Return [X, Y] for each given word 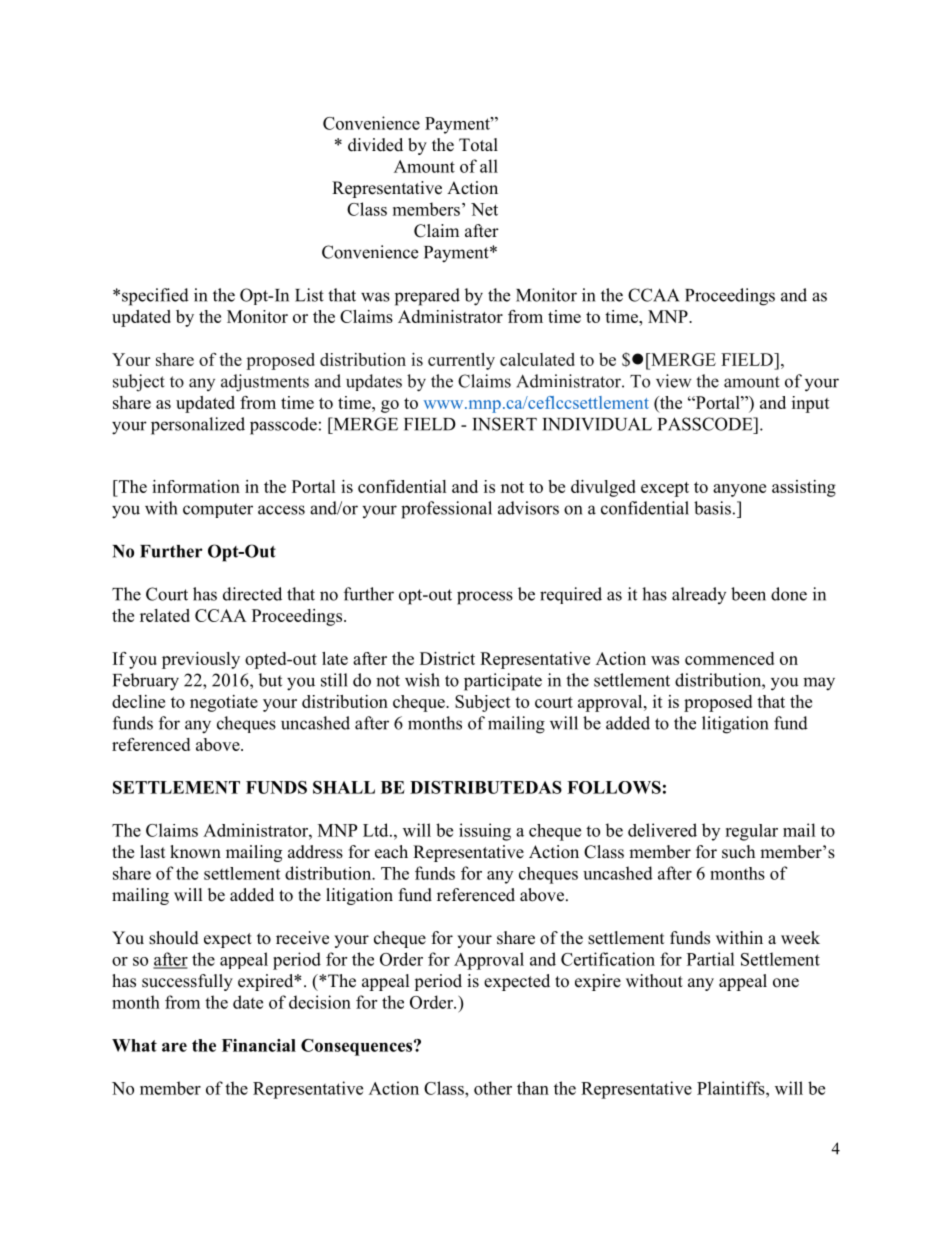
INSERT [504, 424]
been [748, 594]
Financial [259, 1045]
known [195, 852]
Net [484, 209]
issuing [485, 832]
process [485, 598]
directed [252, 594]
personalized [198, 426]
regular [751, 832]
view [674, 381]
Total [478, 145]
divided [375, 145]
